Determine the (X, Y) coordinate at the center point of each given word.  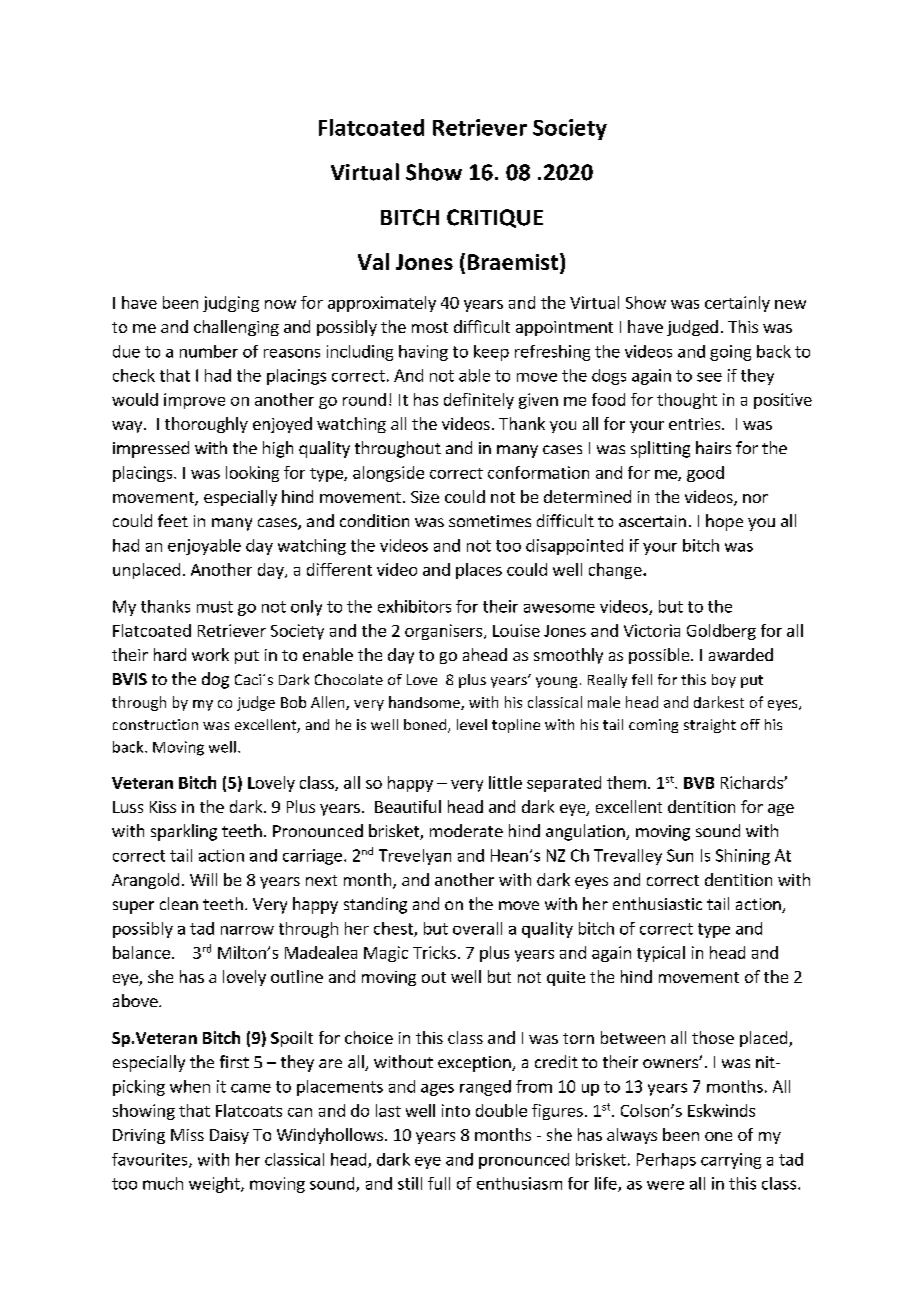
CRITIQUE (495, 218)
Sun (680, 855)
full (439, 1183)
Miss (187, 1135)
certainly (737, 304)
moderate (466, 830)
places (479, 571)
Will (203, 879)
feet (173, 520)
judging (231, 304)
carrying (731, 1161)
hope (724, 522)
